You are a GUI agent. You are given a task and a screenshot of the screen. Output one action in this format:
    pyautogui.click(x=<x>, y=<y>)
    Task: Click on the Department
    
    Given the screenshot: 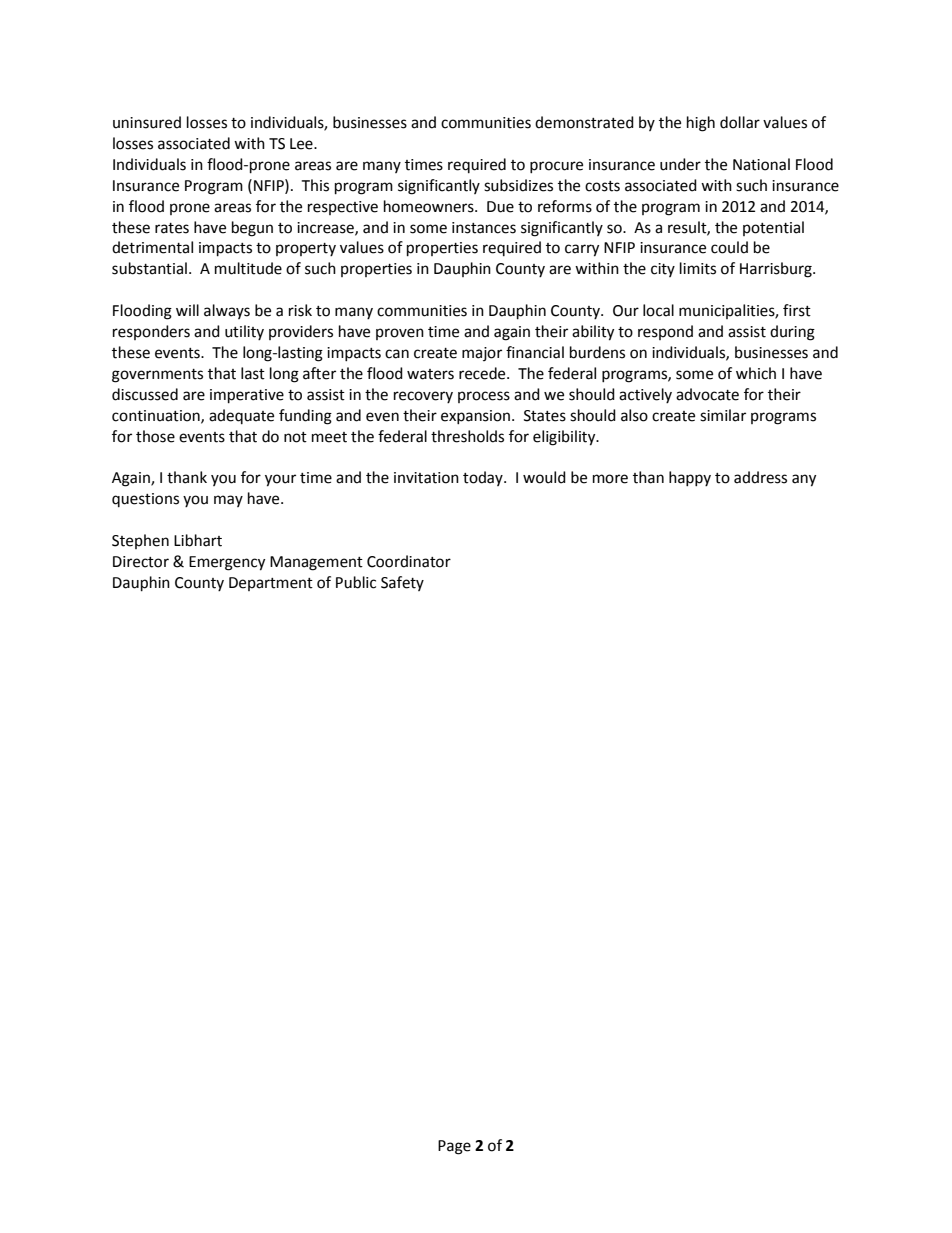 What is the action you would take?
    pyautogui.click(x=271, y=584)
